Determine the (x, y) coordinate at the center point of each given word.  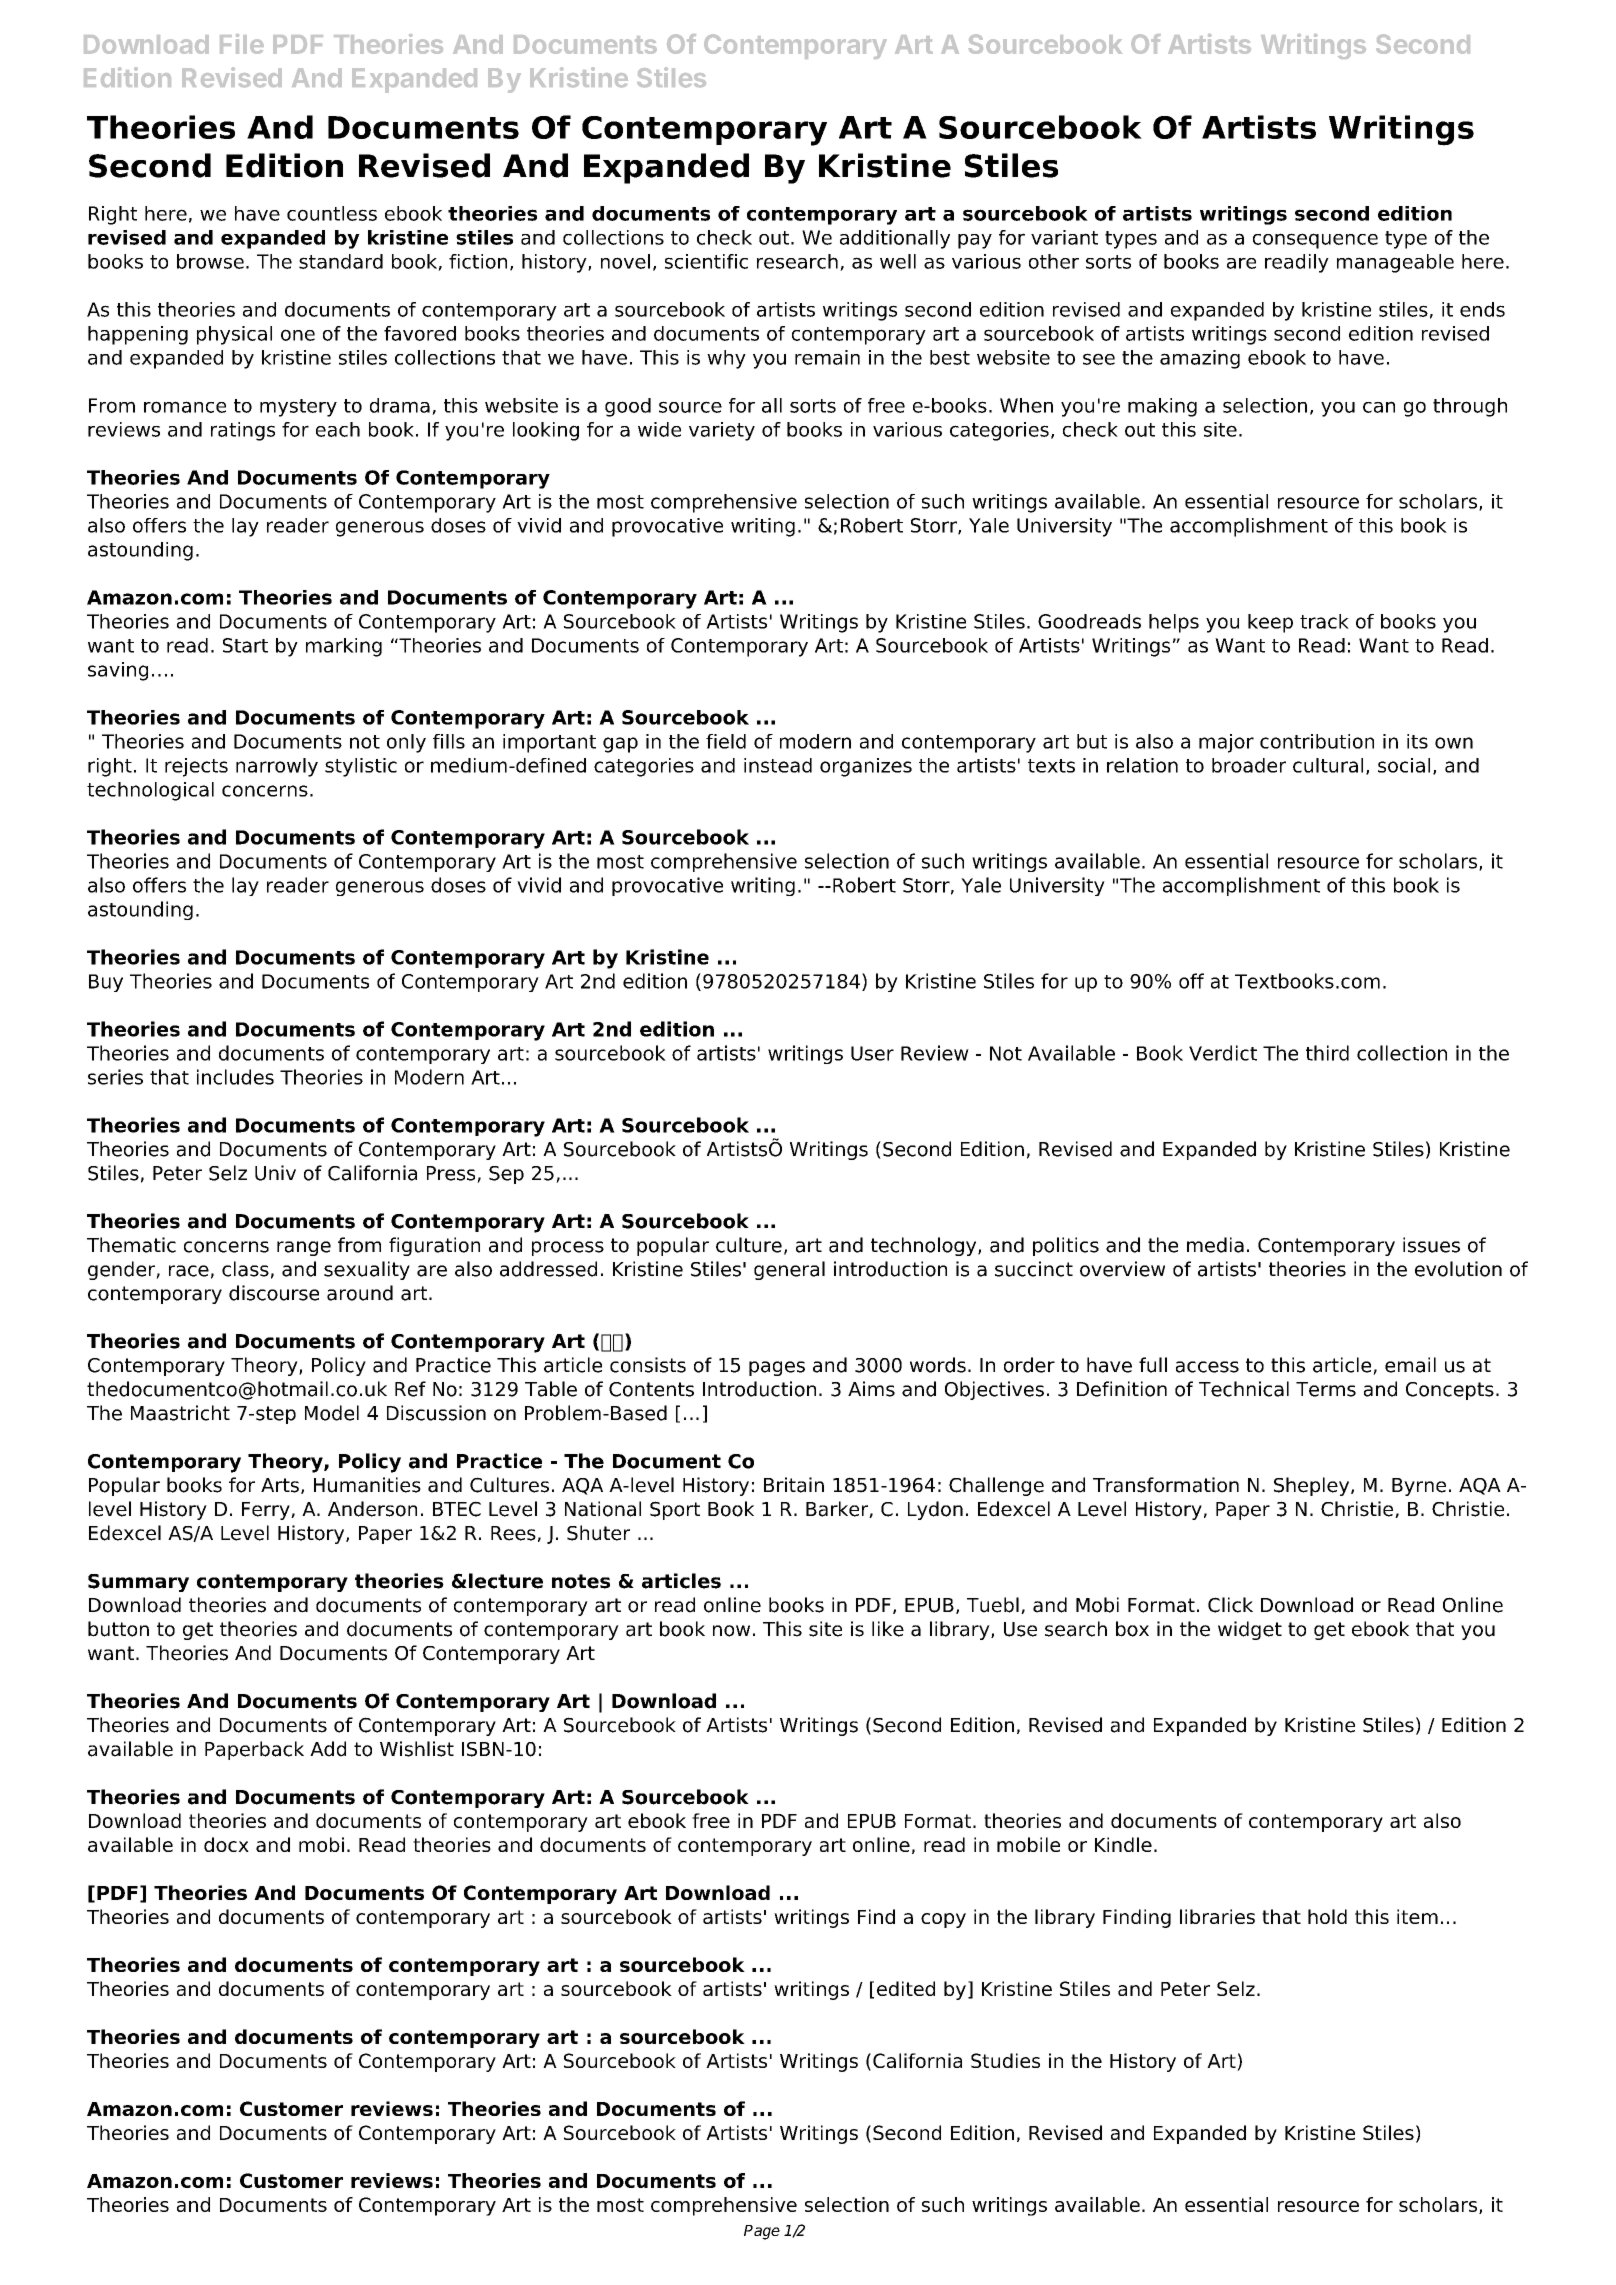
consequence (1315, 241)
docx (226, 1844)
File (242, 44)
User (872, 1053)
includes (235, 1077)
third (1327, 1053)
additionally (895, 239)
